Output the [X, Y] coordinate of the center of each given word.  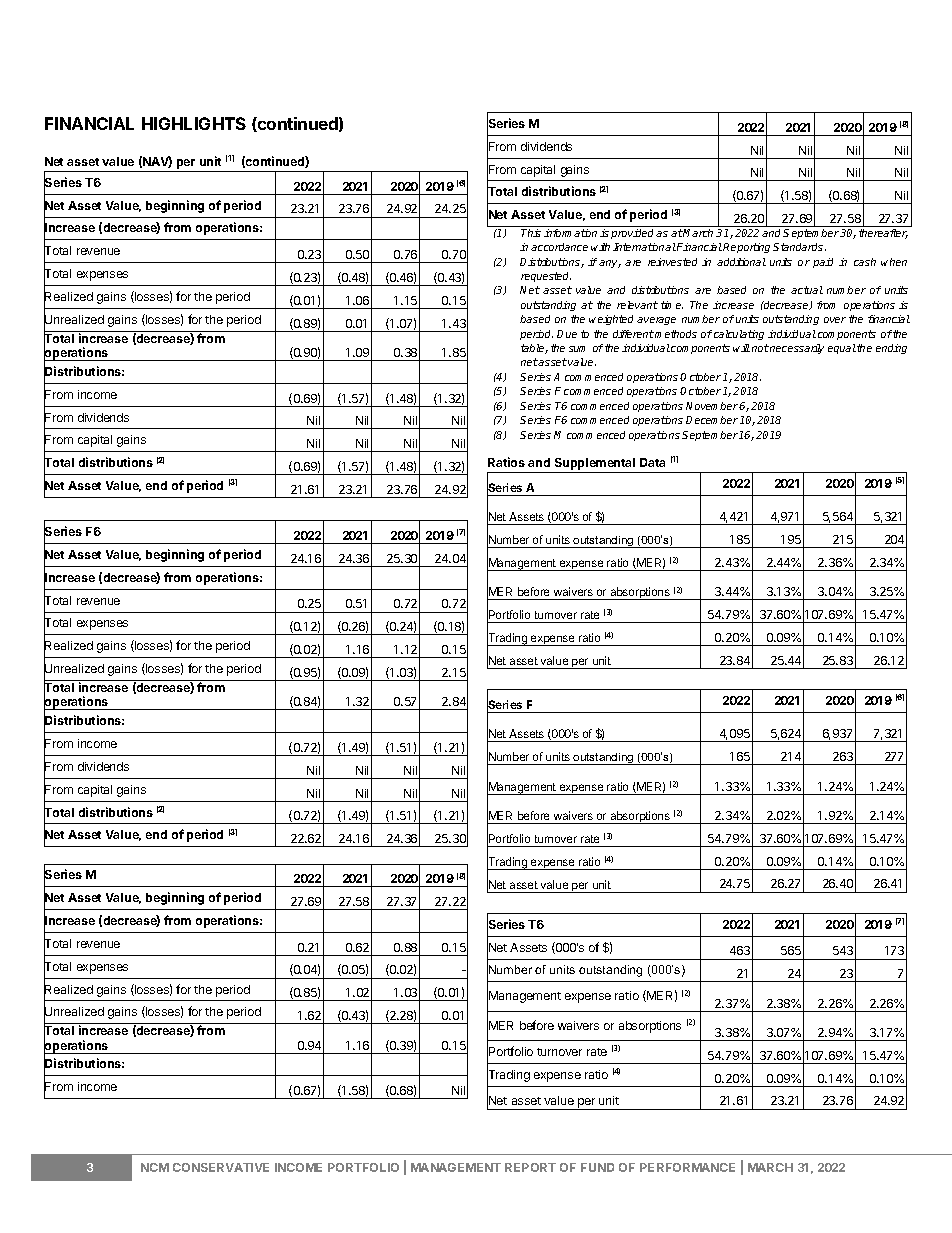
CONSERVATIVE [221, 1167]
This [531, 233]
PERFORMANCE [687, 1167]
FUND [597, 1167]
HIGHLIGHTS [194, 123]
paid [823, 263]
